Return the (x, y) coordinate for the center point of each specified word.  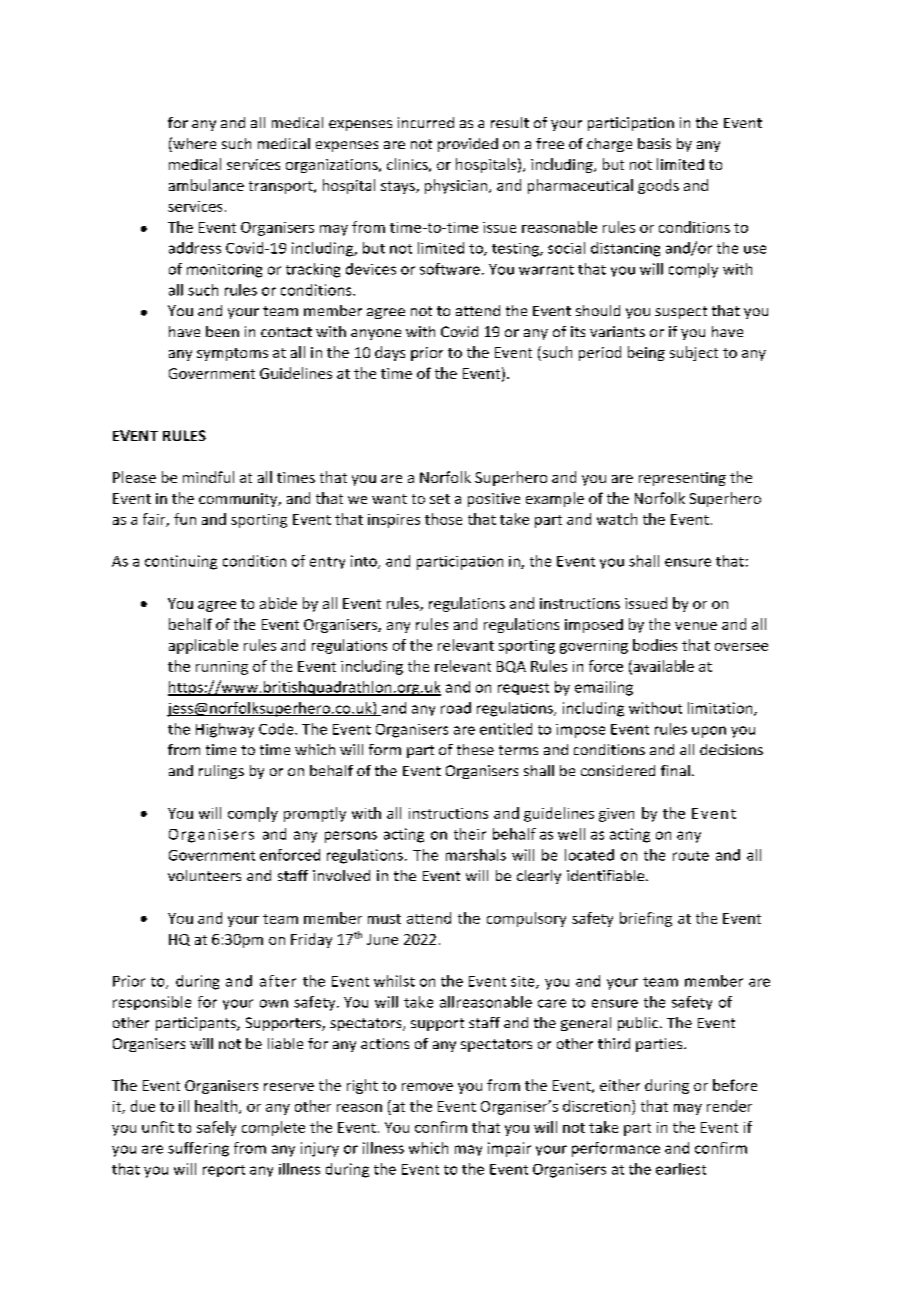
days (390, 353)
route (691, 856)
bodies (655, 645)
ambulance (206, 185)
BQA (511, 667)
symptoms (232, 354)
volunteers (204, 875)
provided (468, 145)
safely (216, 1128)
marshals (476, 855)
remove (427, 1087)
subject (694, 353)
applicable (203, 646)
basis (654, 143)
